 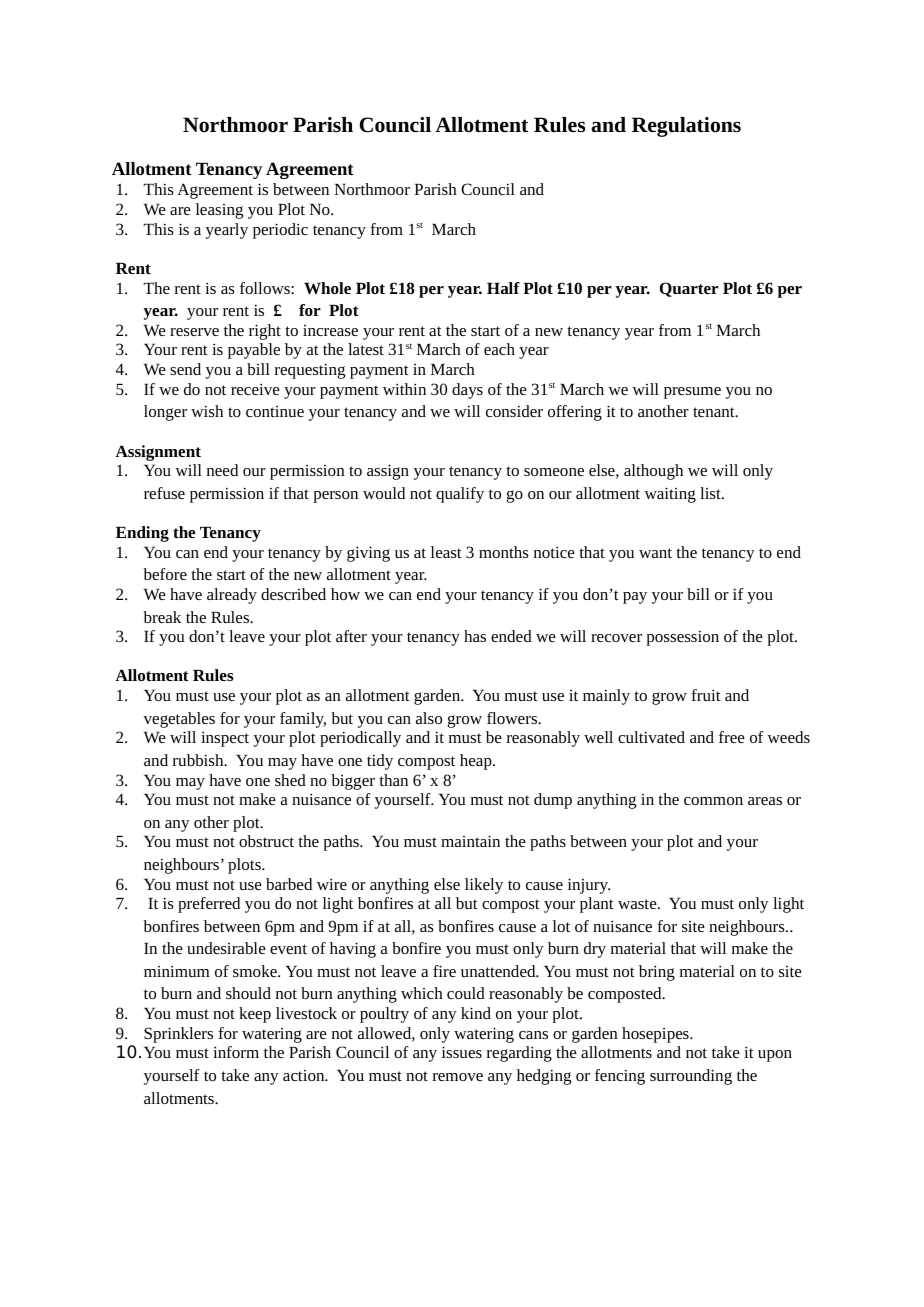 What do you see at coordinates (179, 720) in the screenshot?
I see `vegetables` at bounding box center [179, 720].
